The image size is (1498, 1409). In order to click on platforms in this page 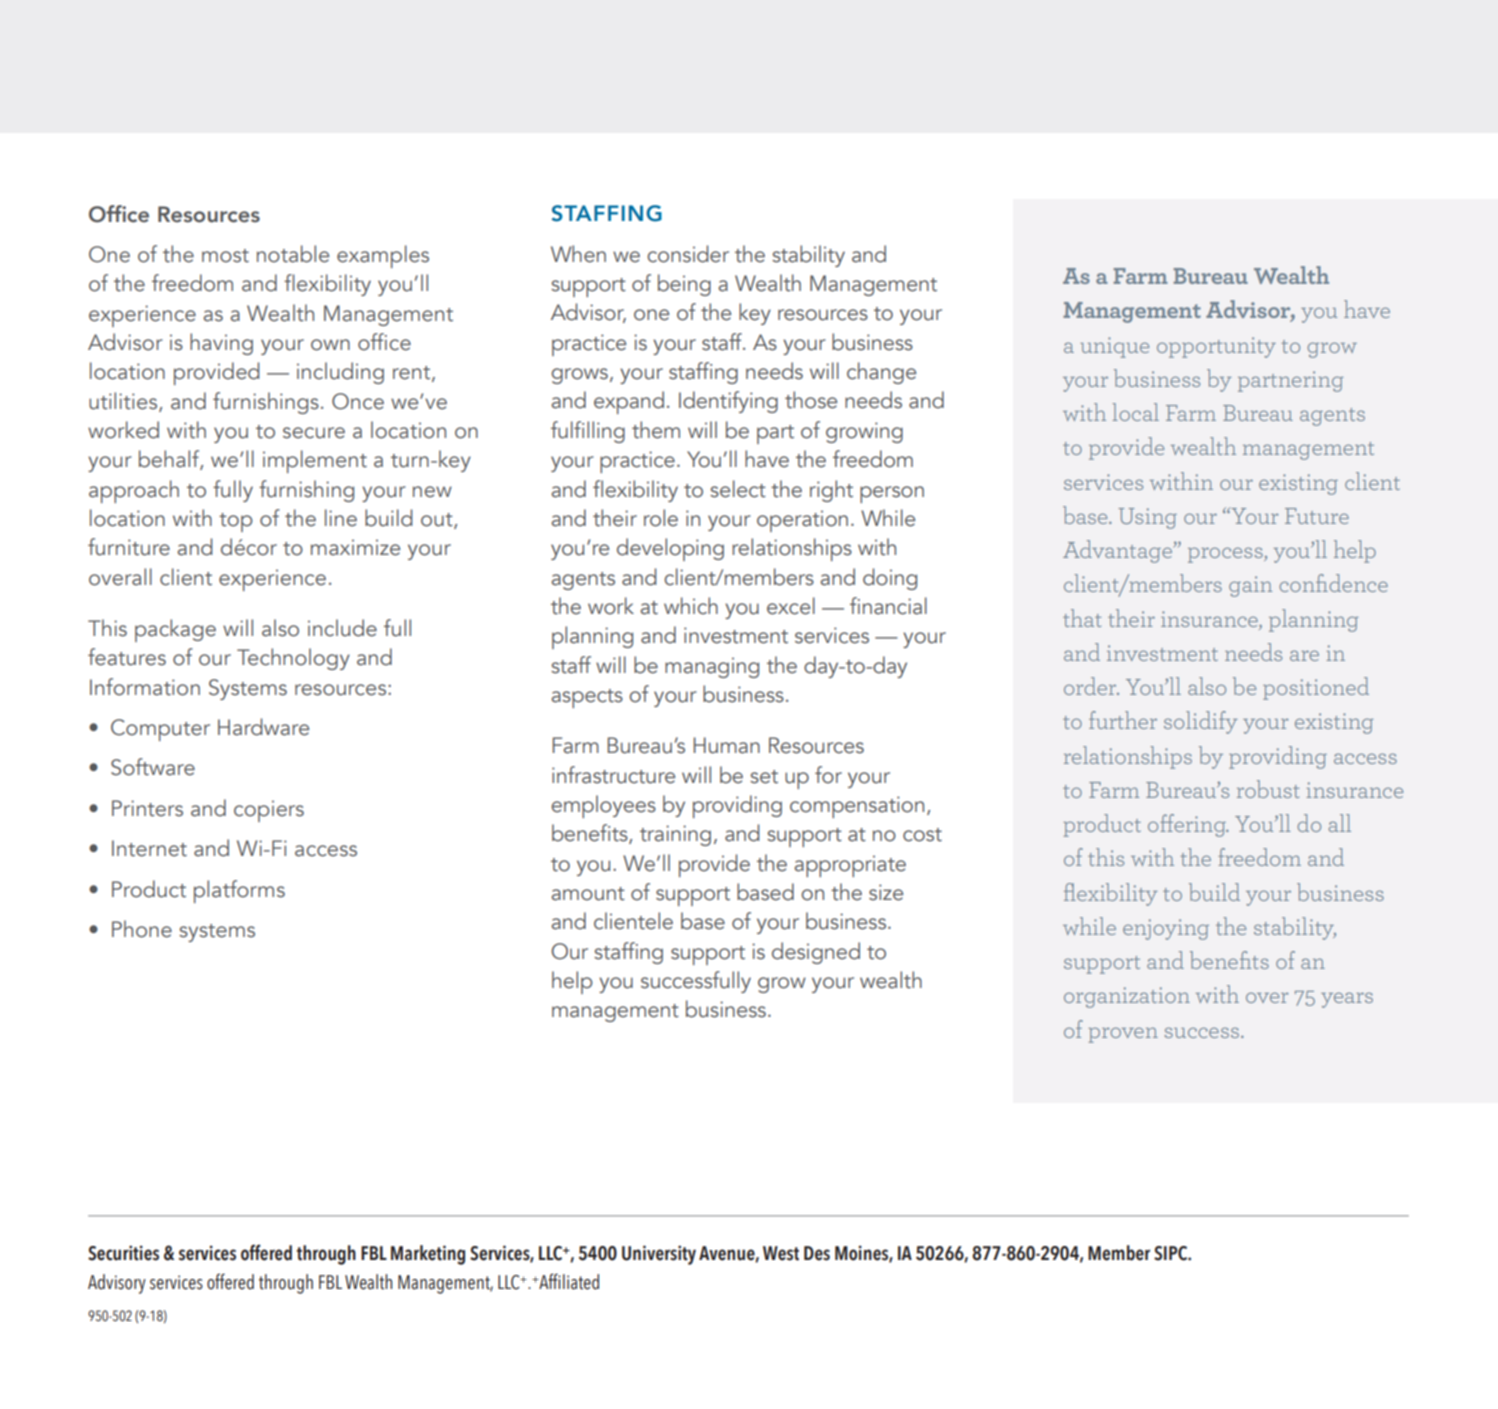, I will do `click(239, 891)`.
